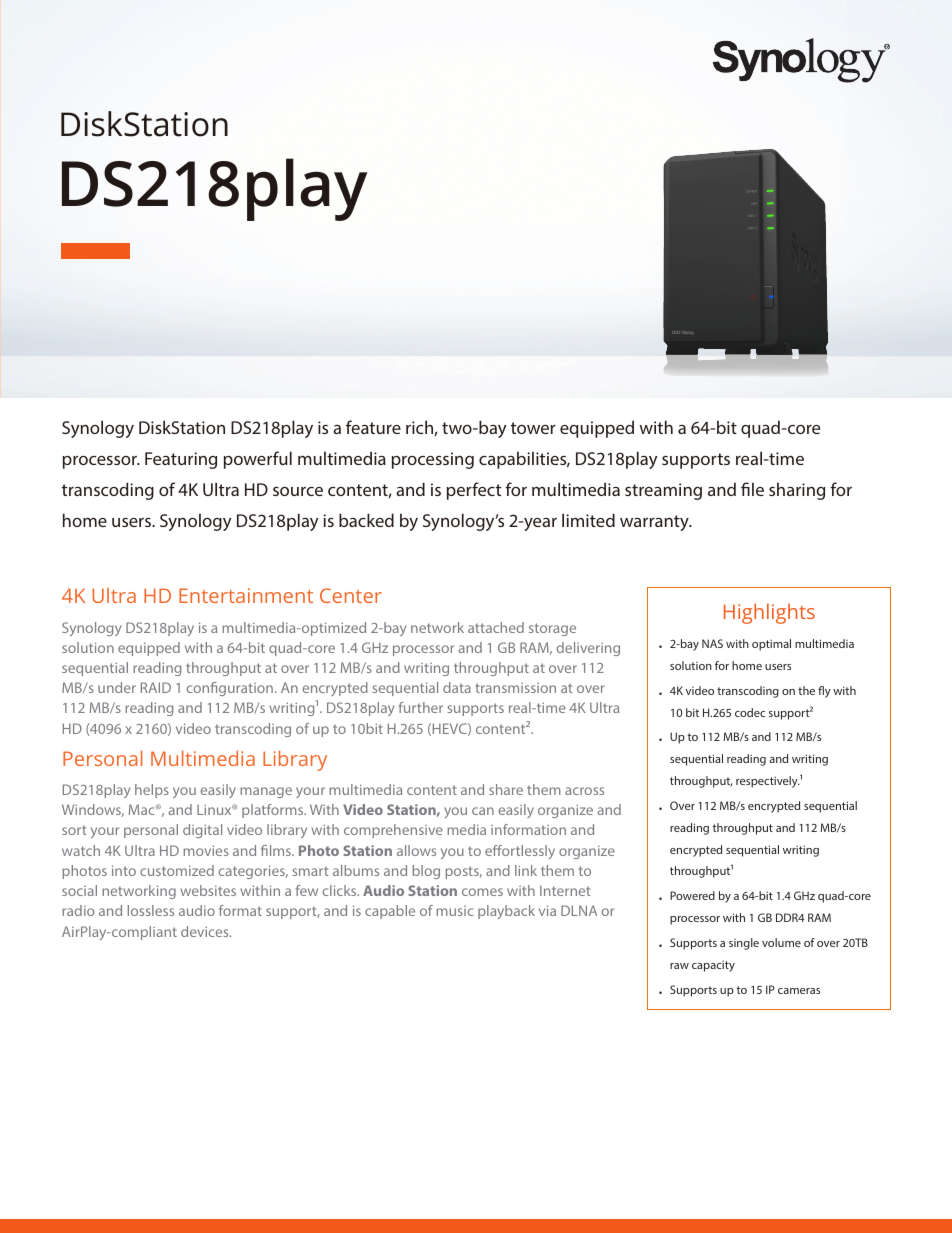 The width and height of the screenshot is (952, 1233). I want to click on further, so click(421, 707).
